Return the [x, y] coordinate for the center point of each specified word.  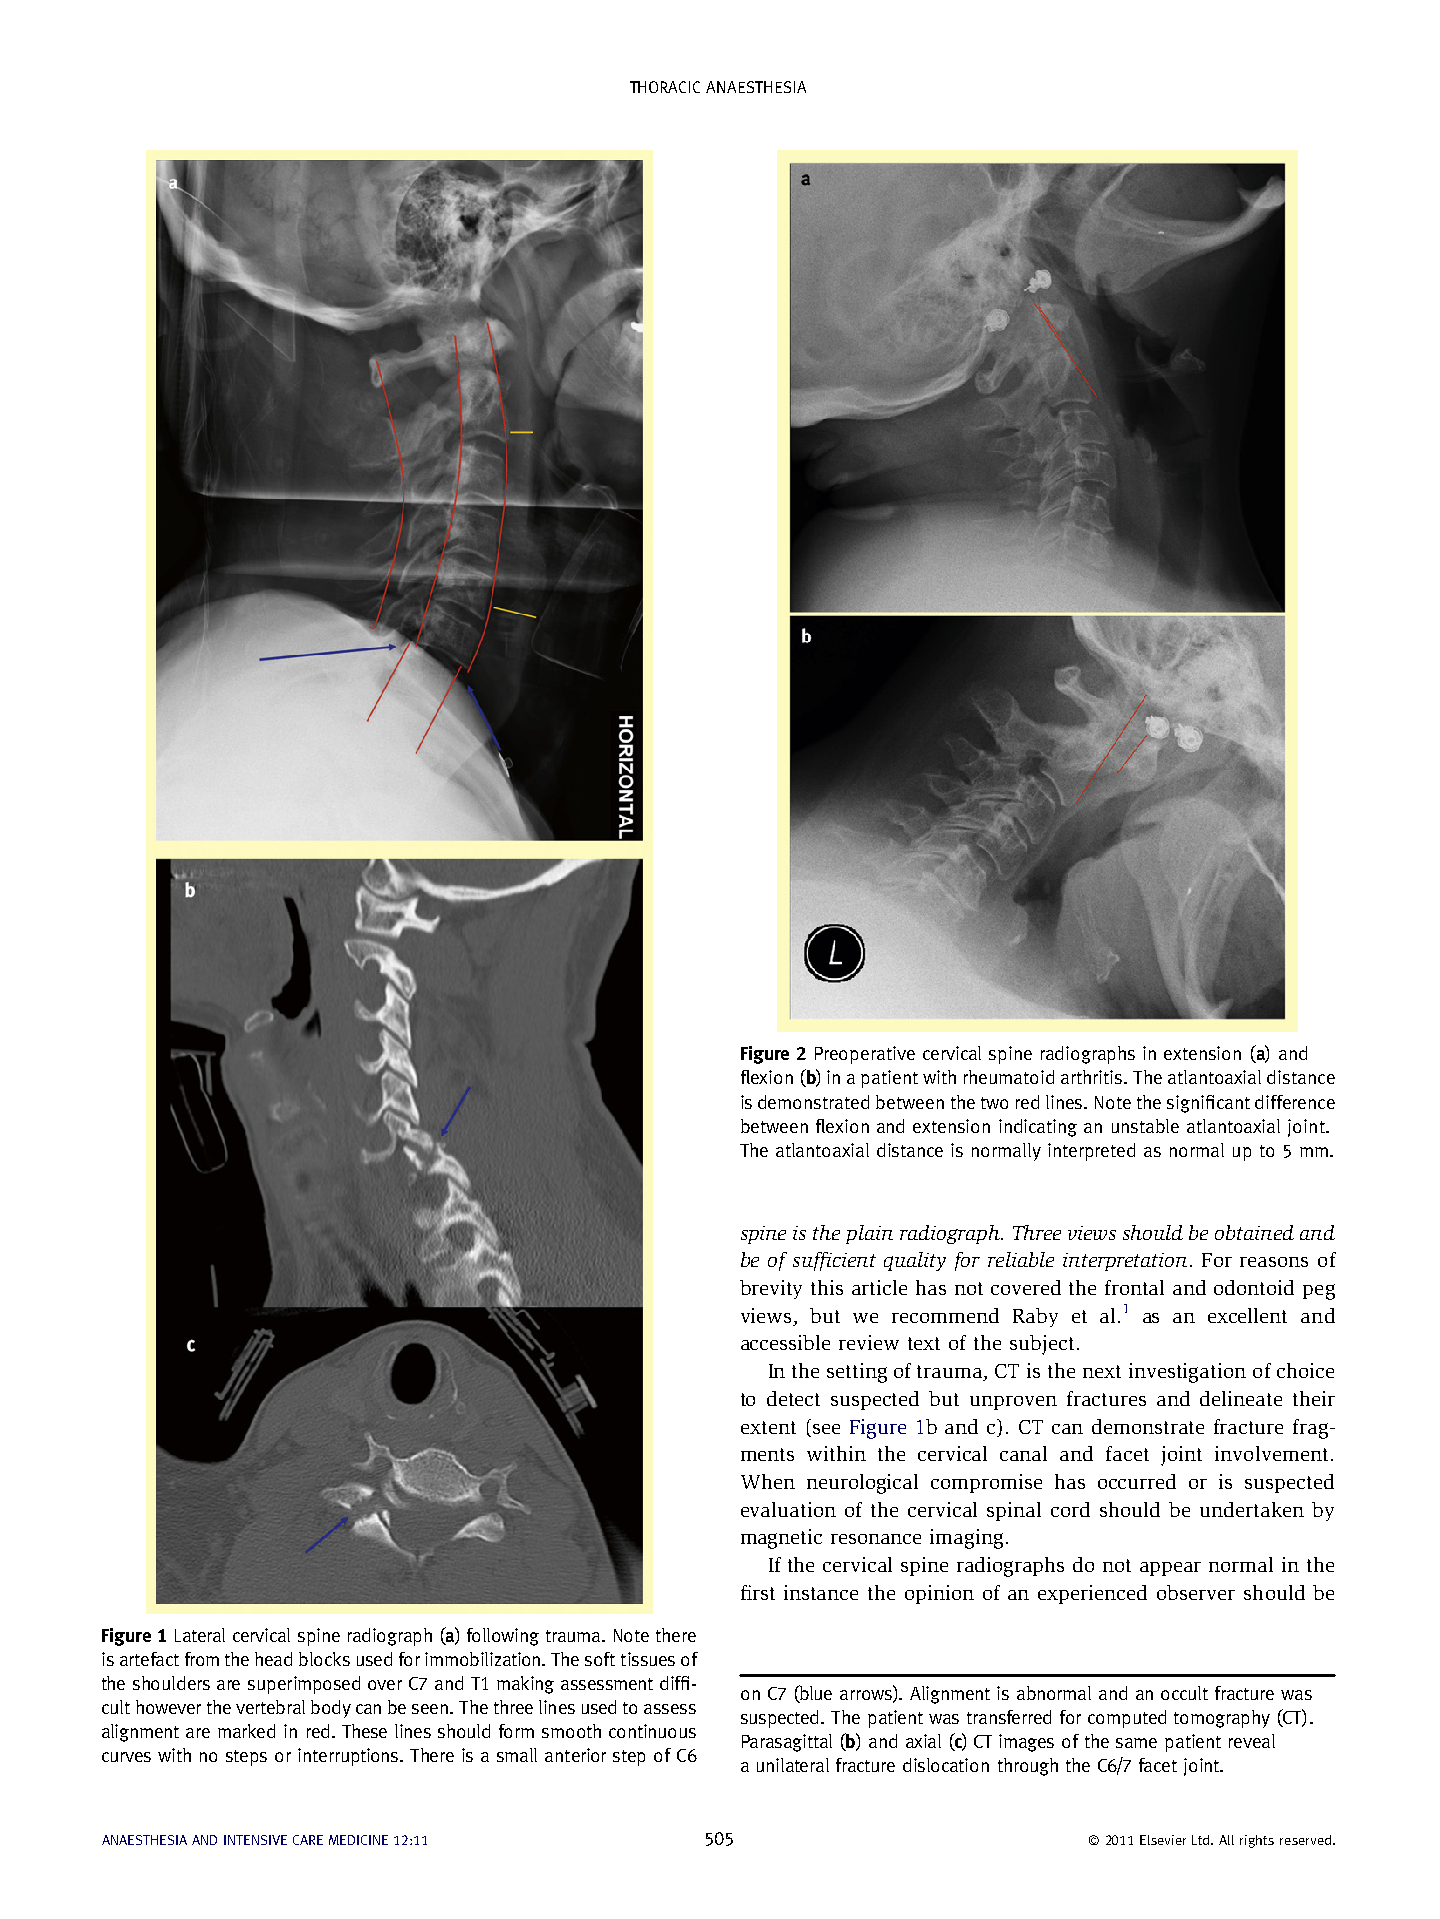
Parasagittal [787, 1743]
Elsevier [1163, 1840]
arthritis [1093, 1077]
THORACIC [665, 87]
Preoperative [865, 1055]
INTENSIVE [255, 1840]
